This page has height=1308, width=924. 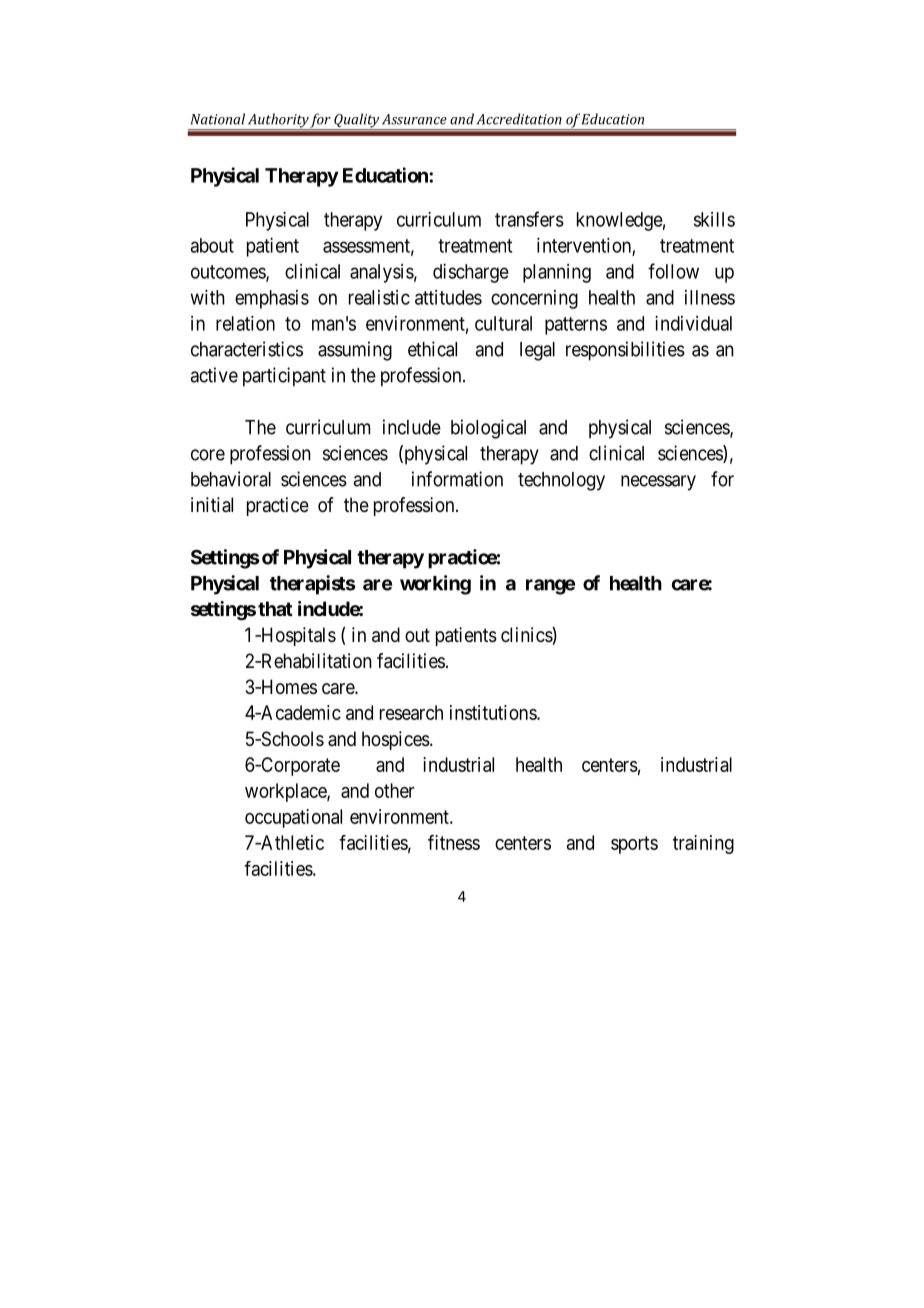 What do you see at coordinates (658, 483) in the page?
I see `necessary` at bounding box center [658, 483].
